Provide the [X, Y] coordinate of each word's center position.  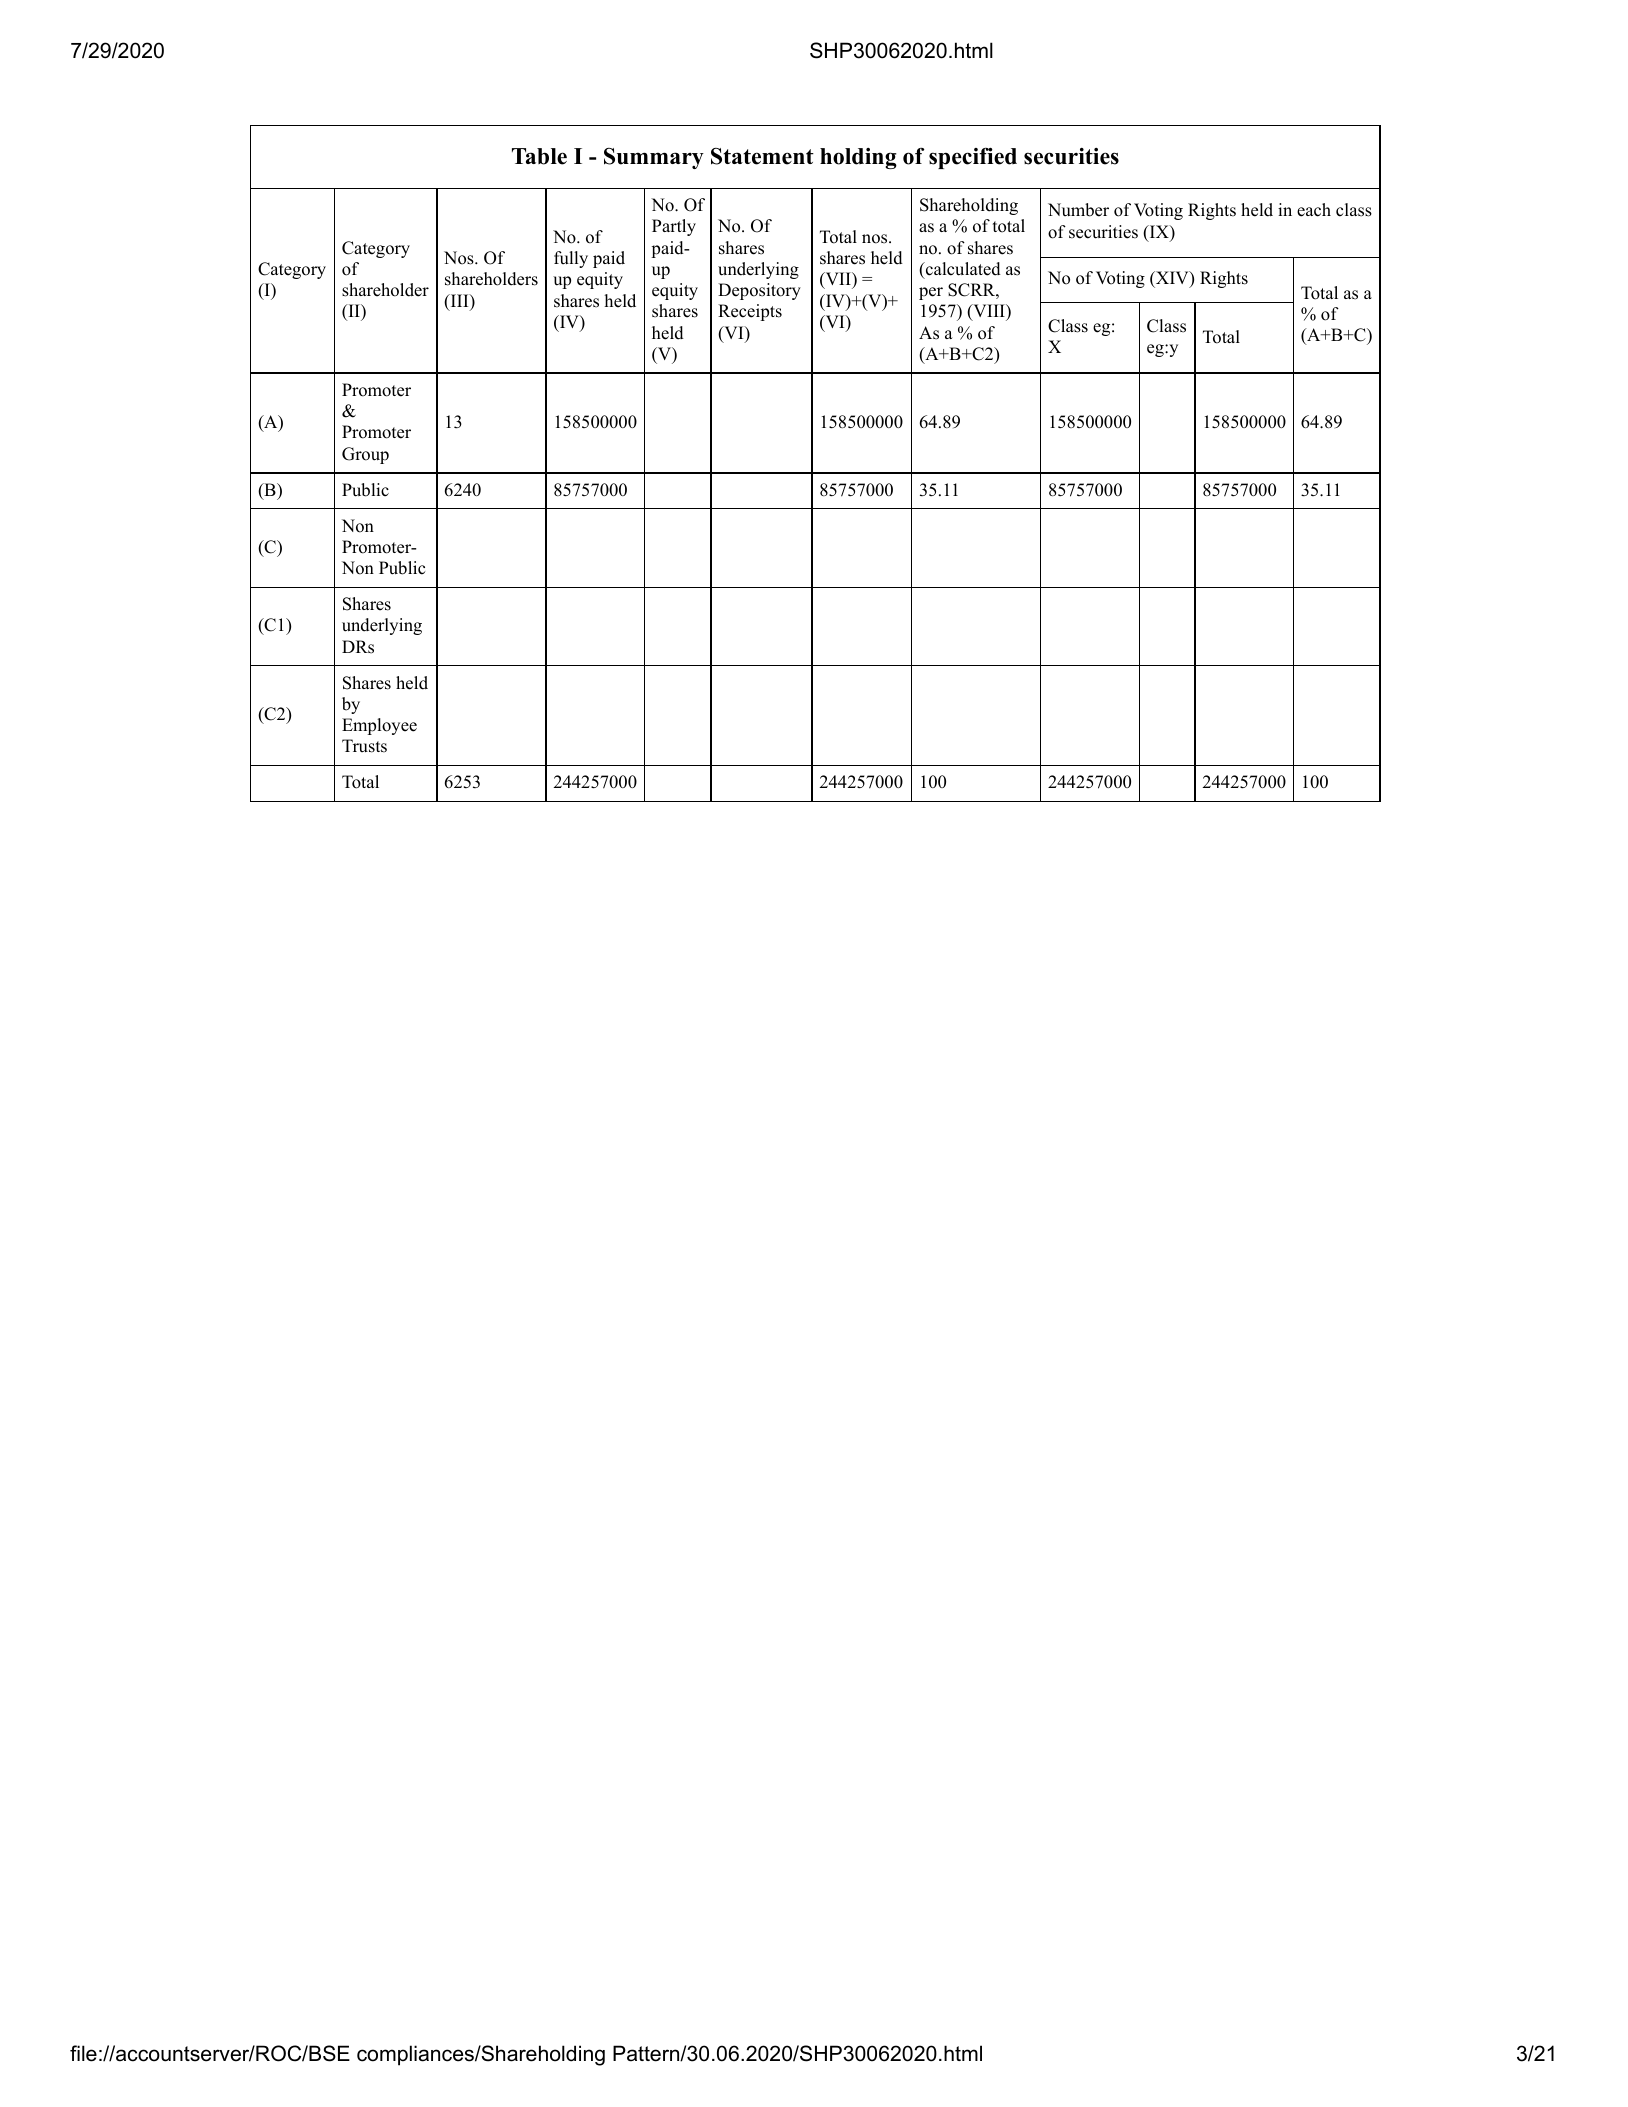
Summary [654, 158]
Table [539, 156]
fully [571, 259]
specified [973, 158]
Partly [674, 227]
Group [365, 455]
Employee [379, 726]
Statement [762, 156]
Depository [759, 291]
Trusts [364, 746]
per [931, 293]
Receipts [750, 312]
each [1314, 210]
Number [1078, 210]
